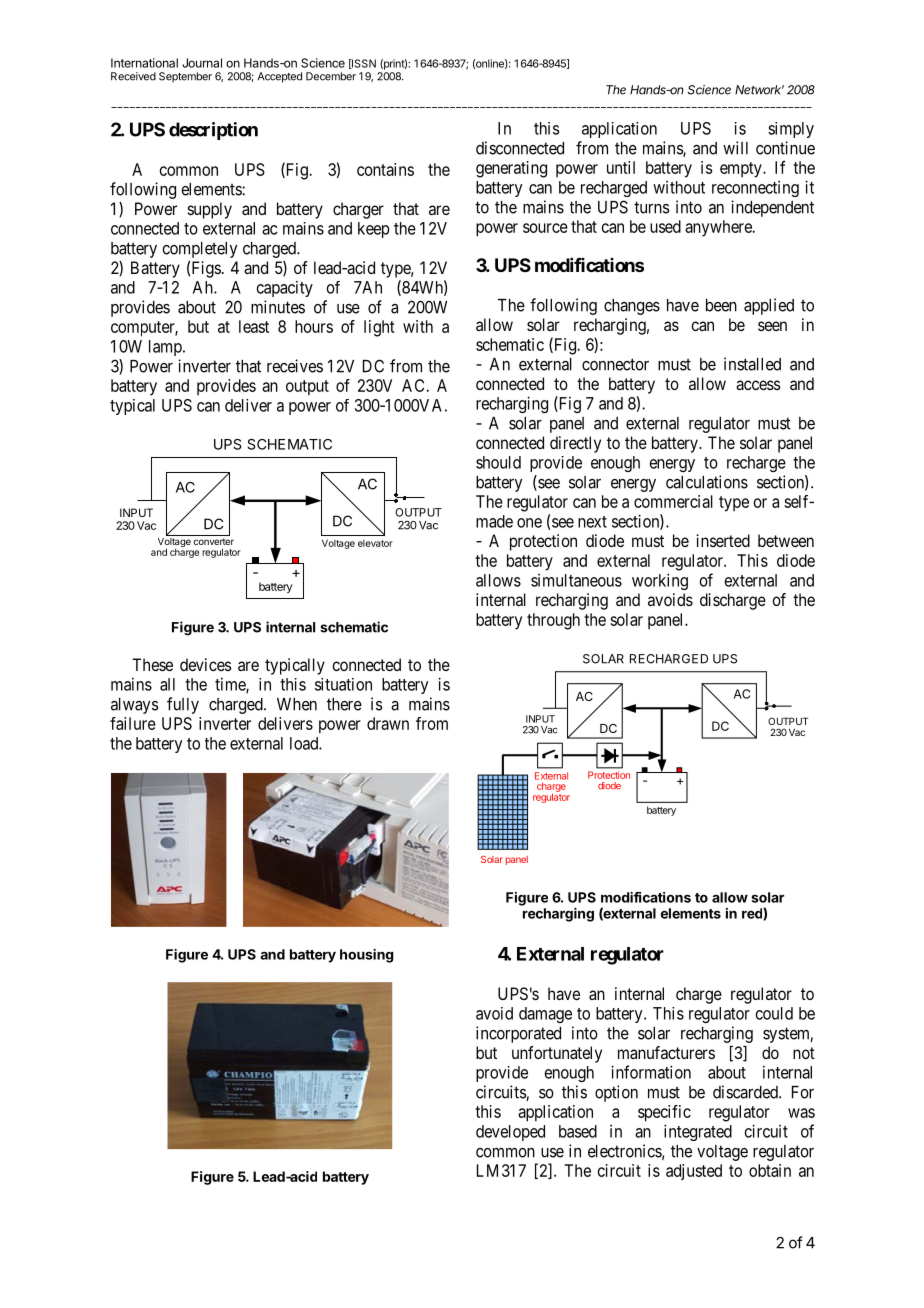  I want to click on integrated, so click(698, 1132).
